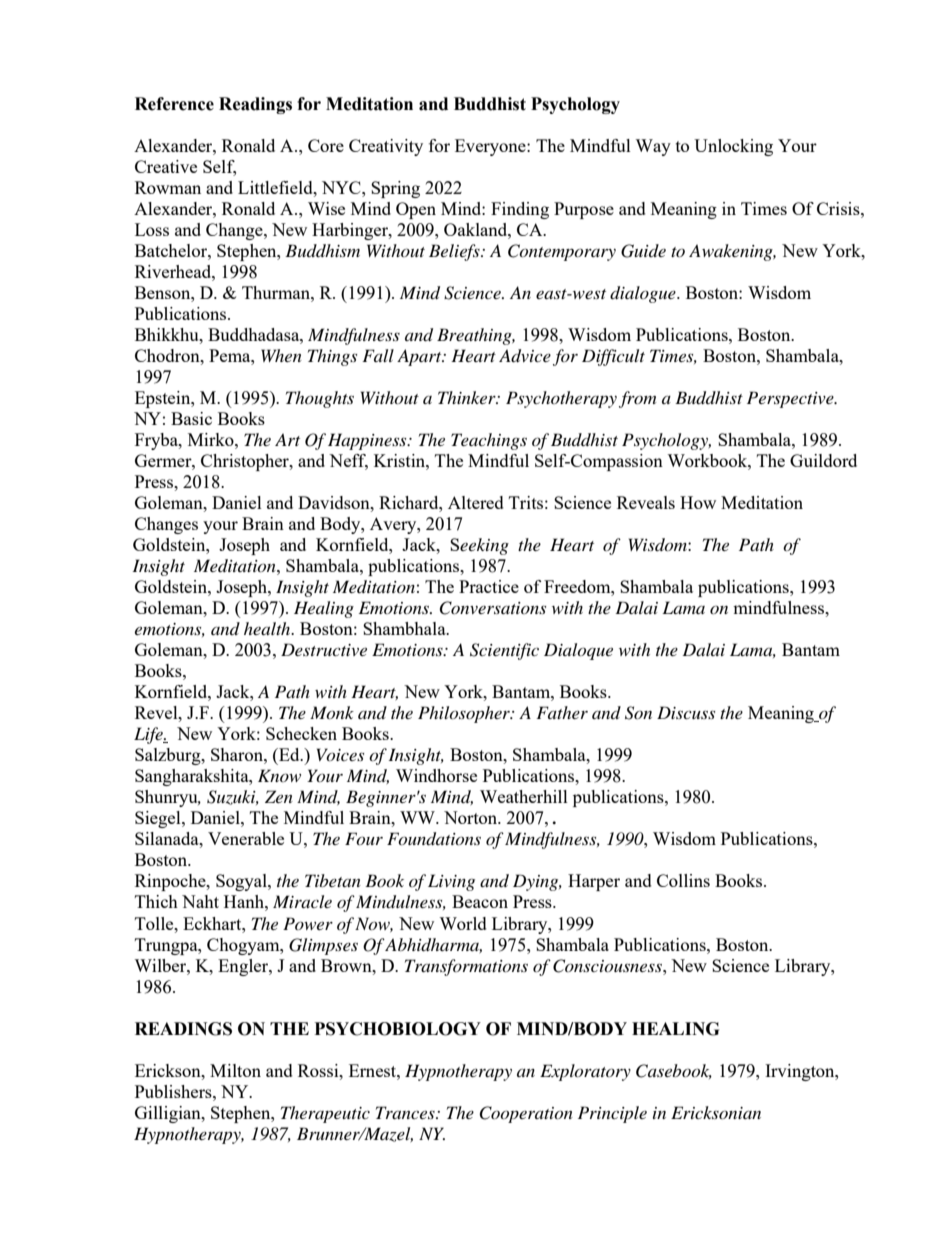 The height and width of the document is (1233, 952). I want to click on Milton, so click(235, 1070).
